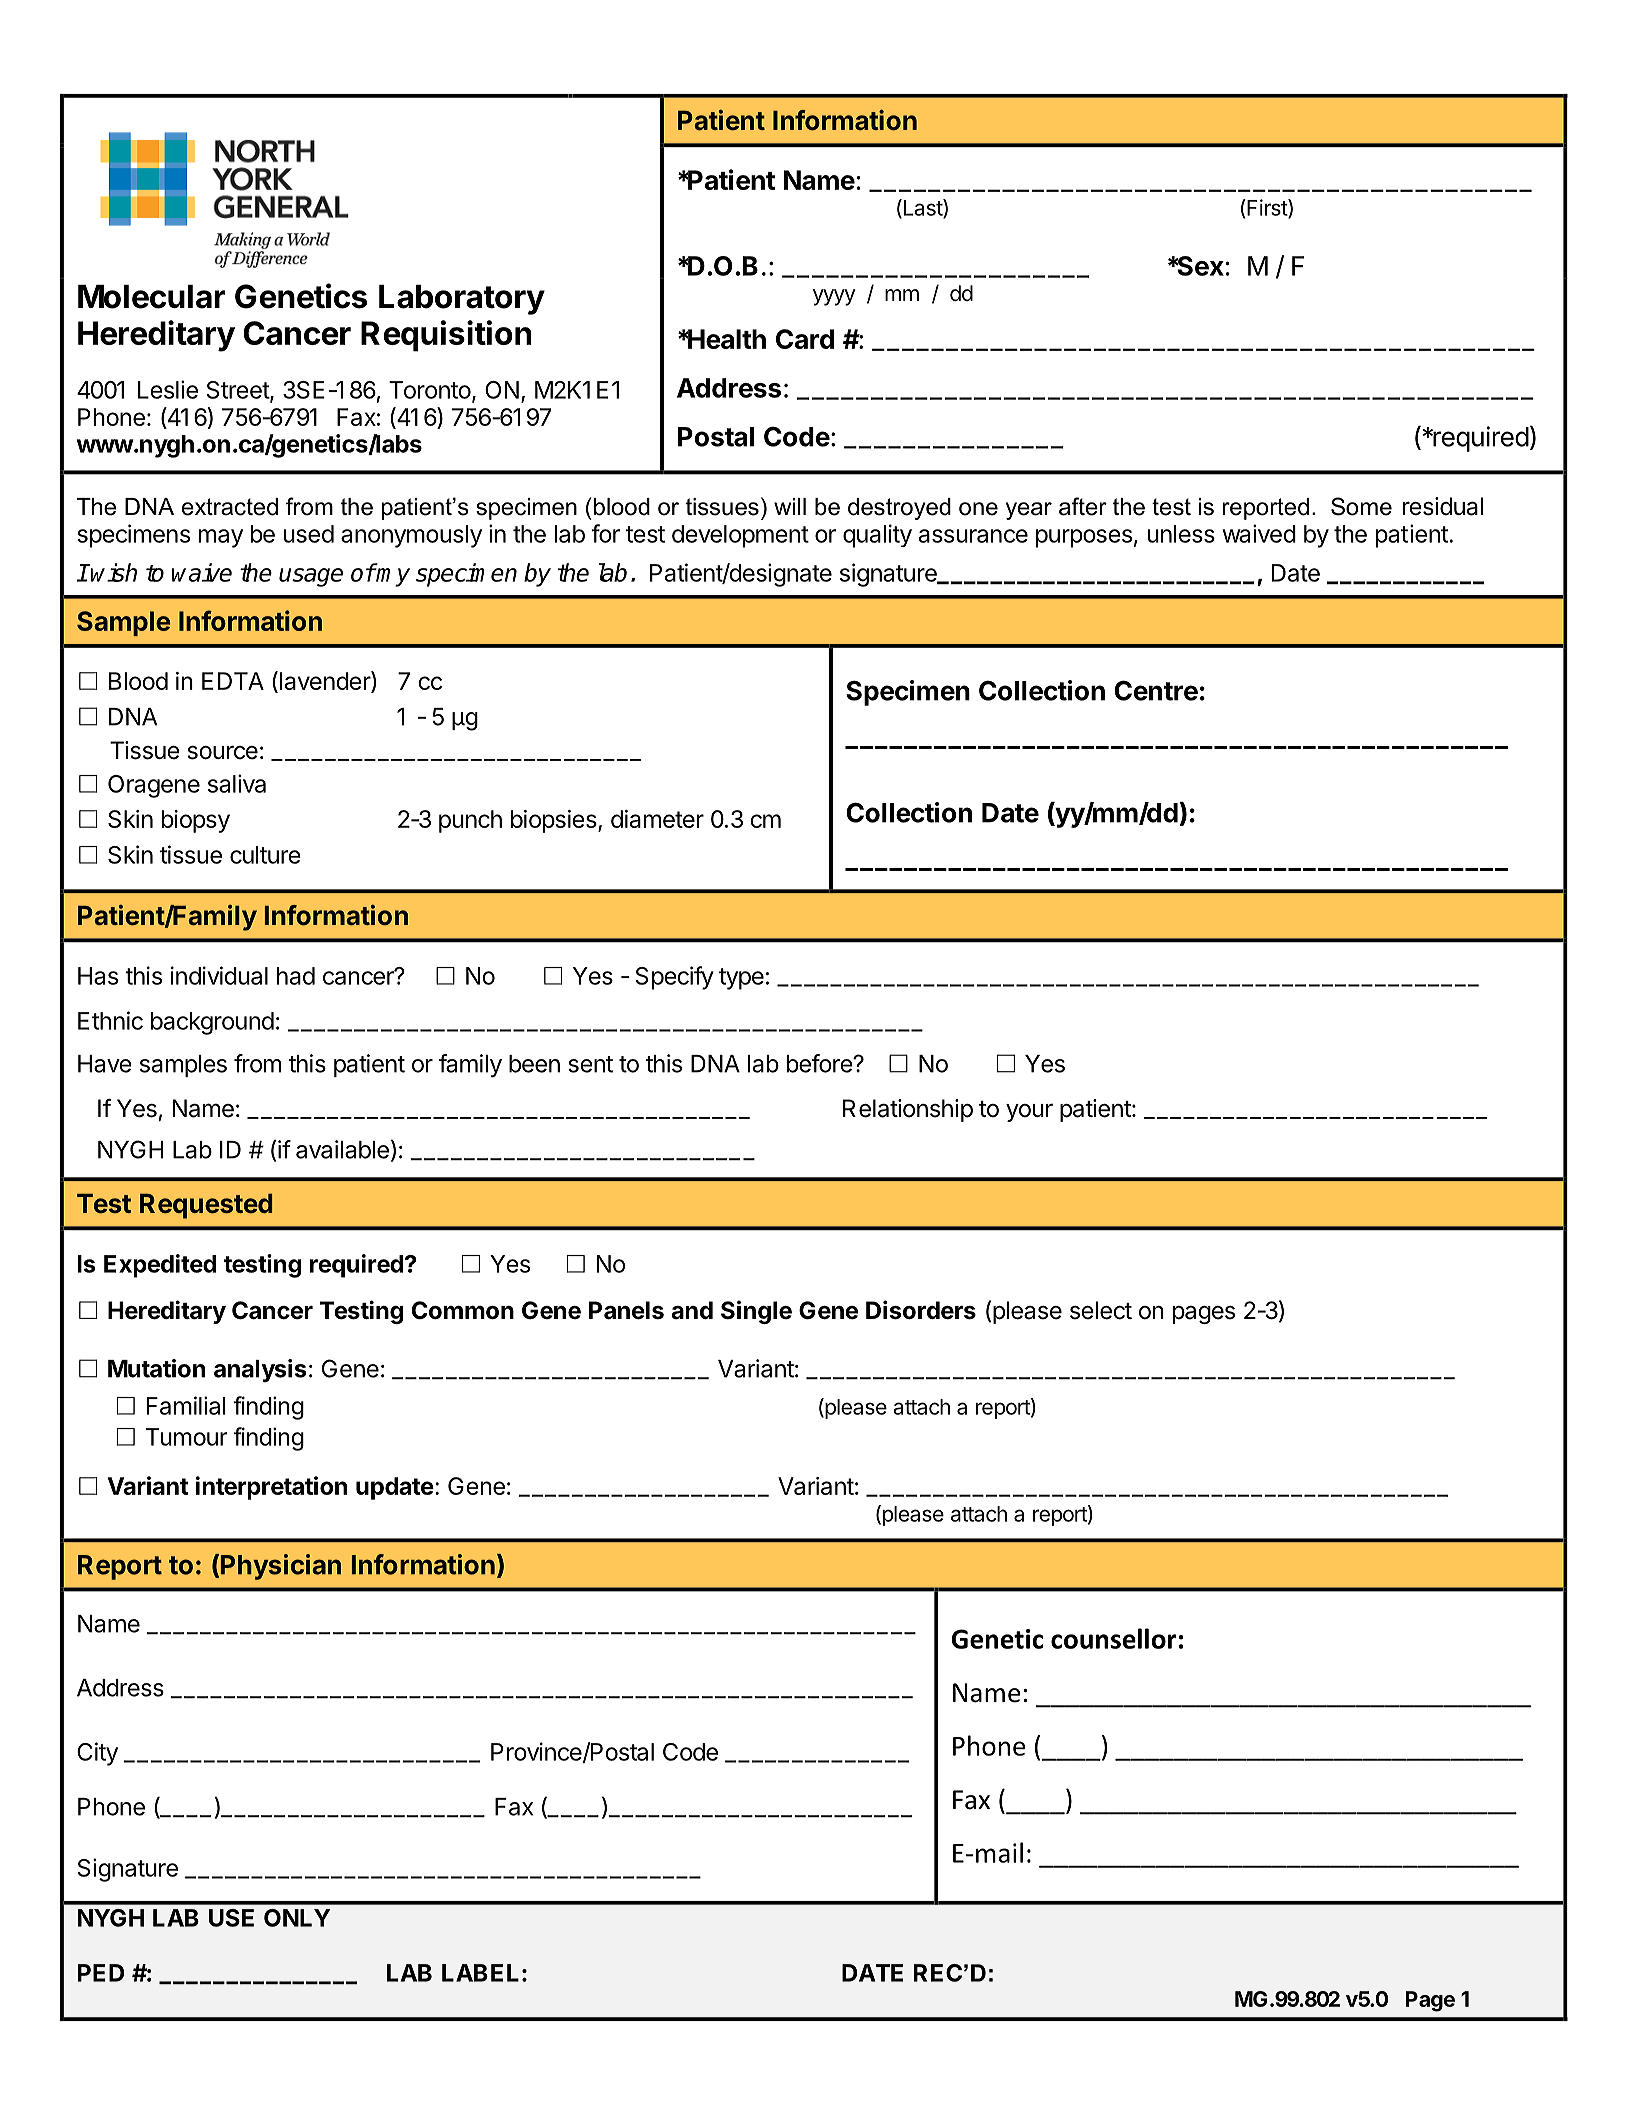 Image resolution: width=1625 pixels, height=2102 pixels. I want to click on diameter, so click(657, 819).
